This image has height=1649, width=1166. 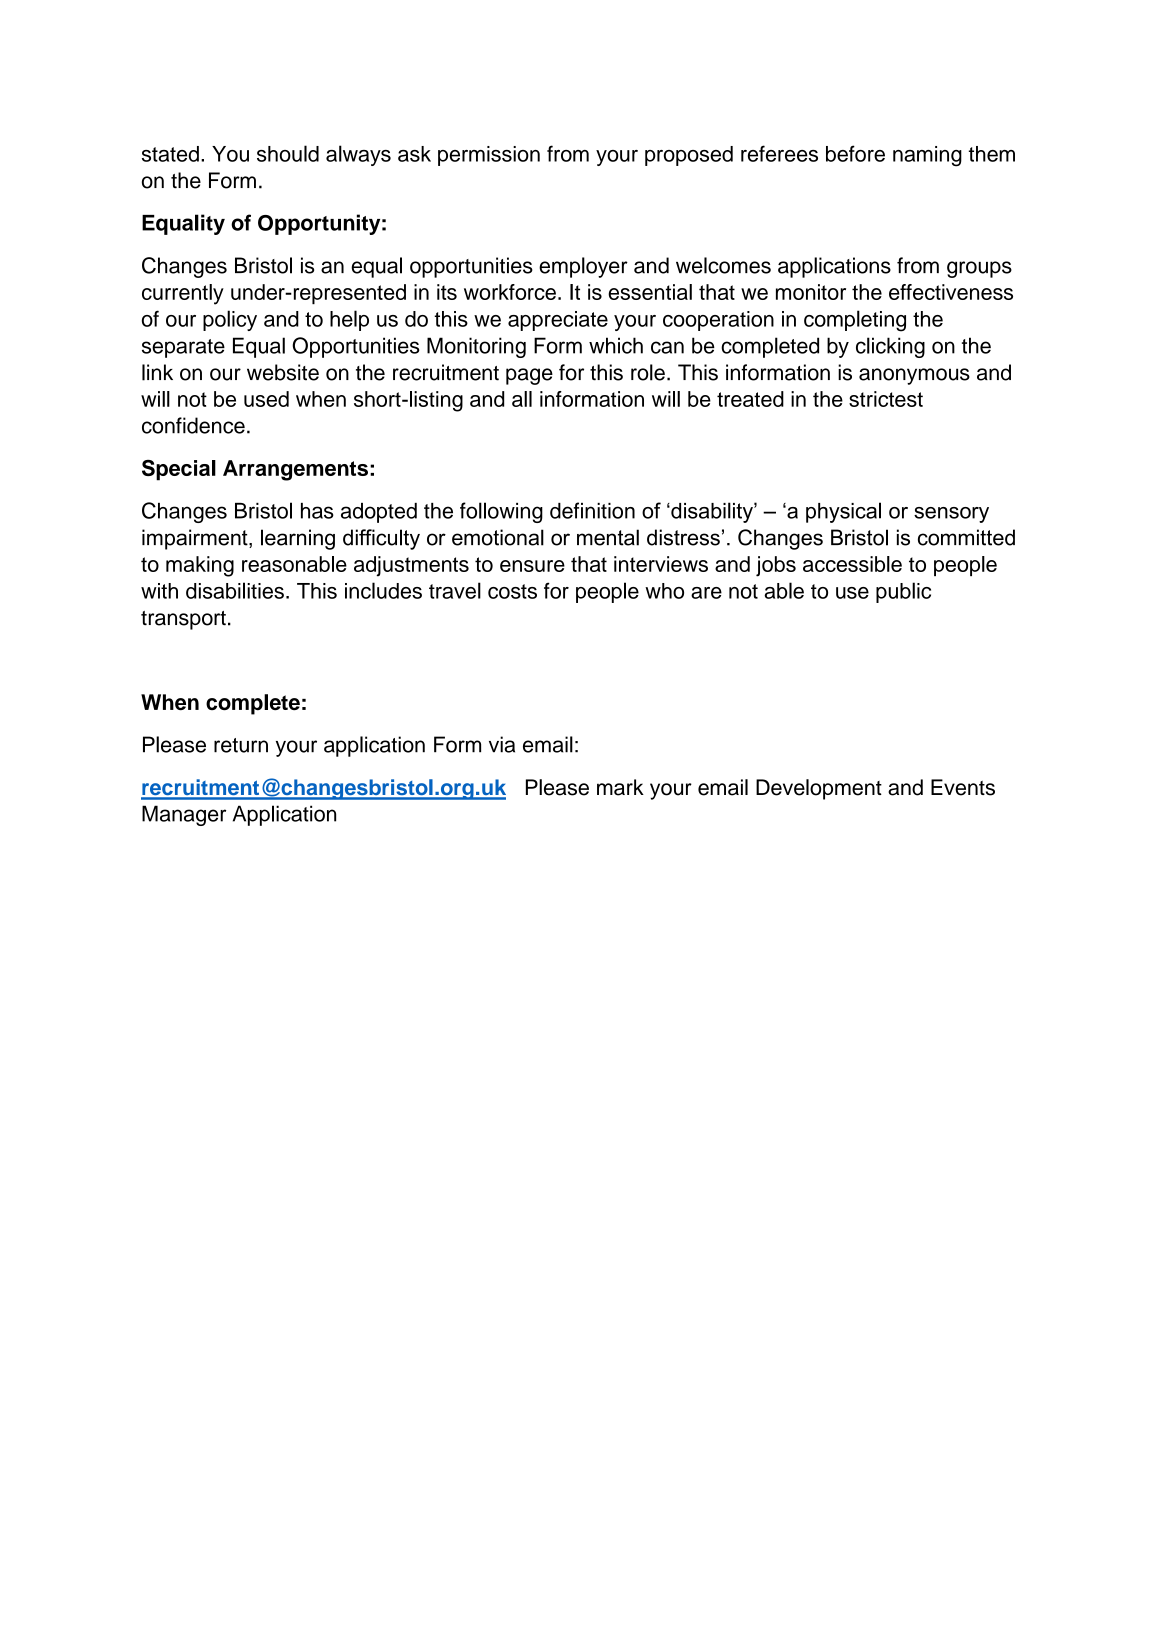 I want to click on Arrangements, so click(x=295, y=470).
